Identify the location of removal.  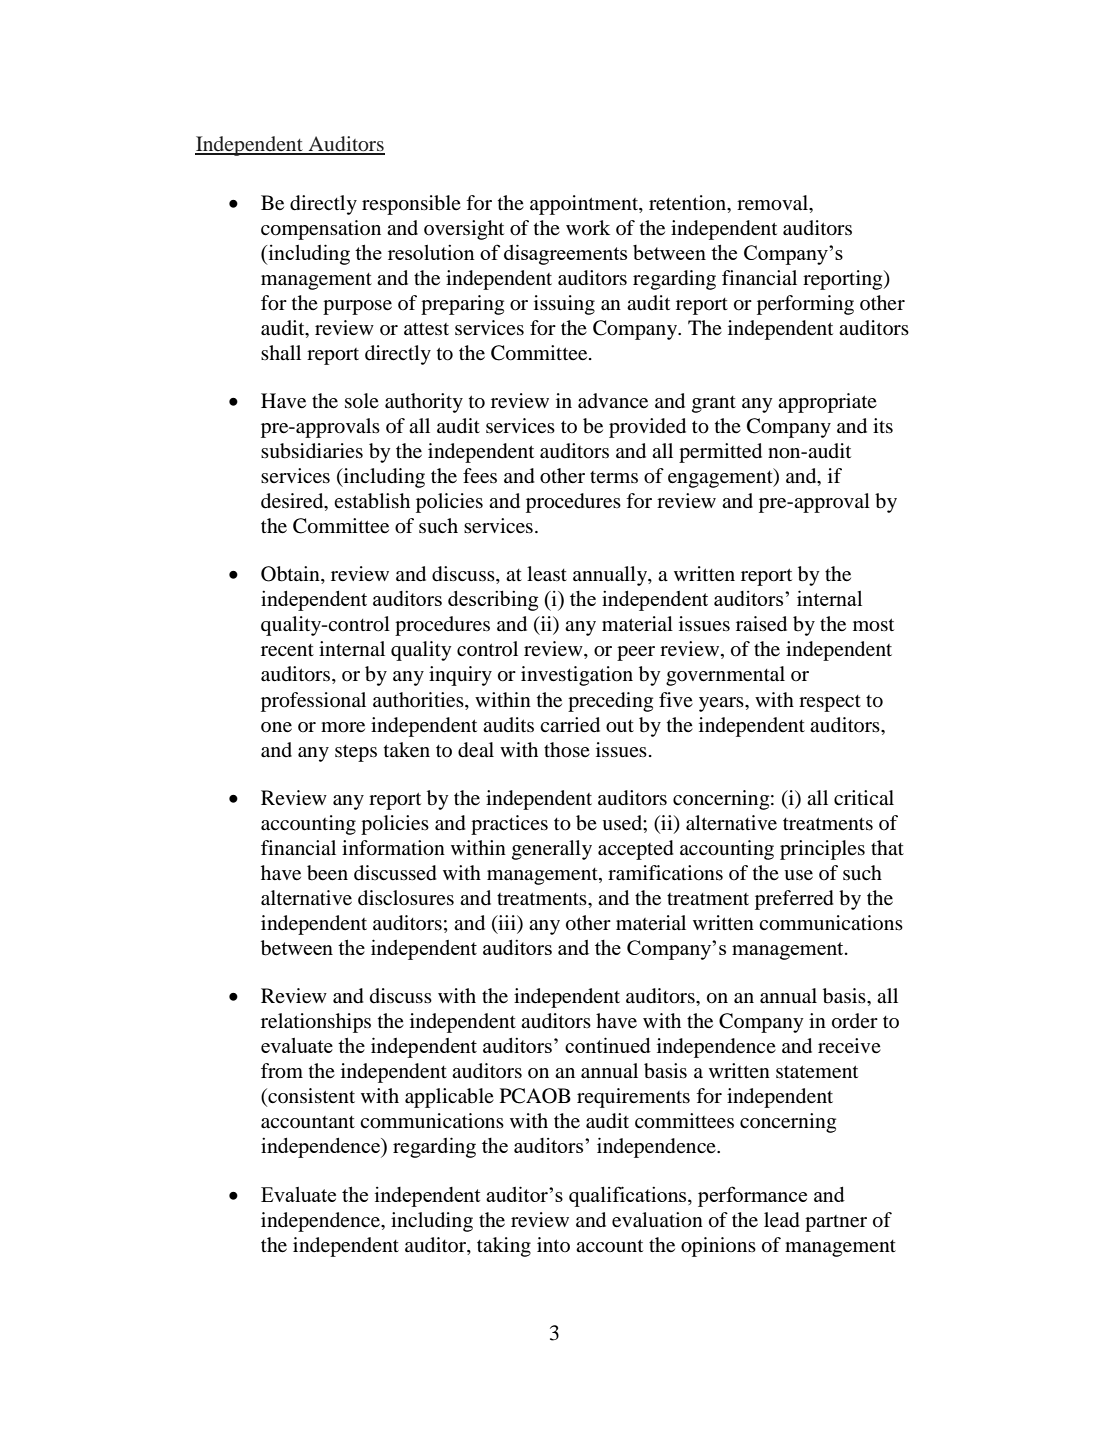
(774, 204).
